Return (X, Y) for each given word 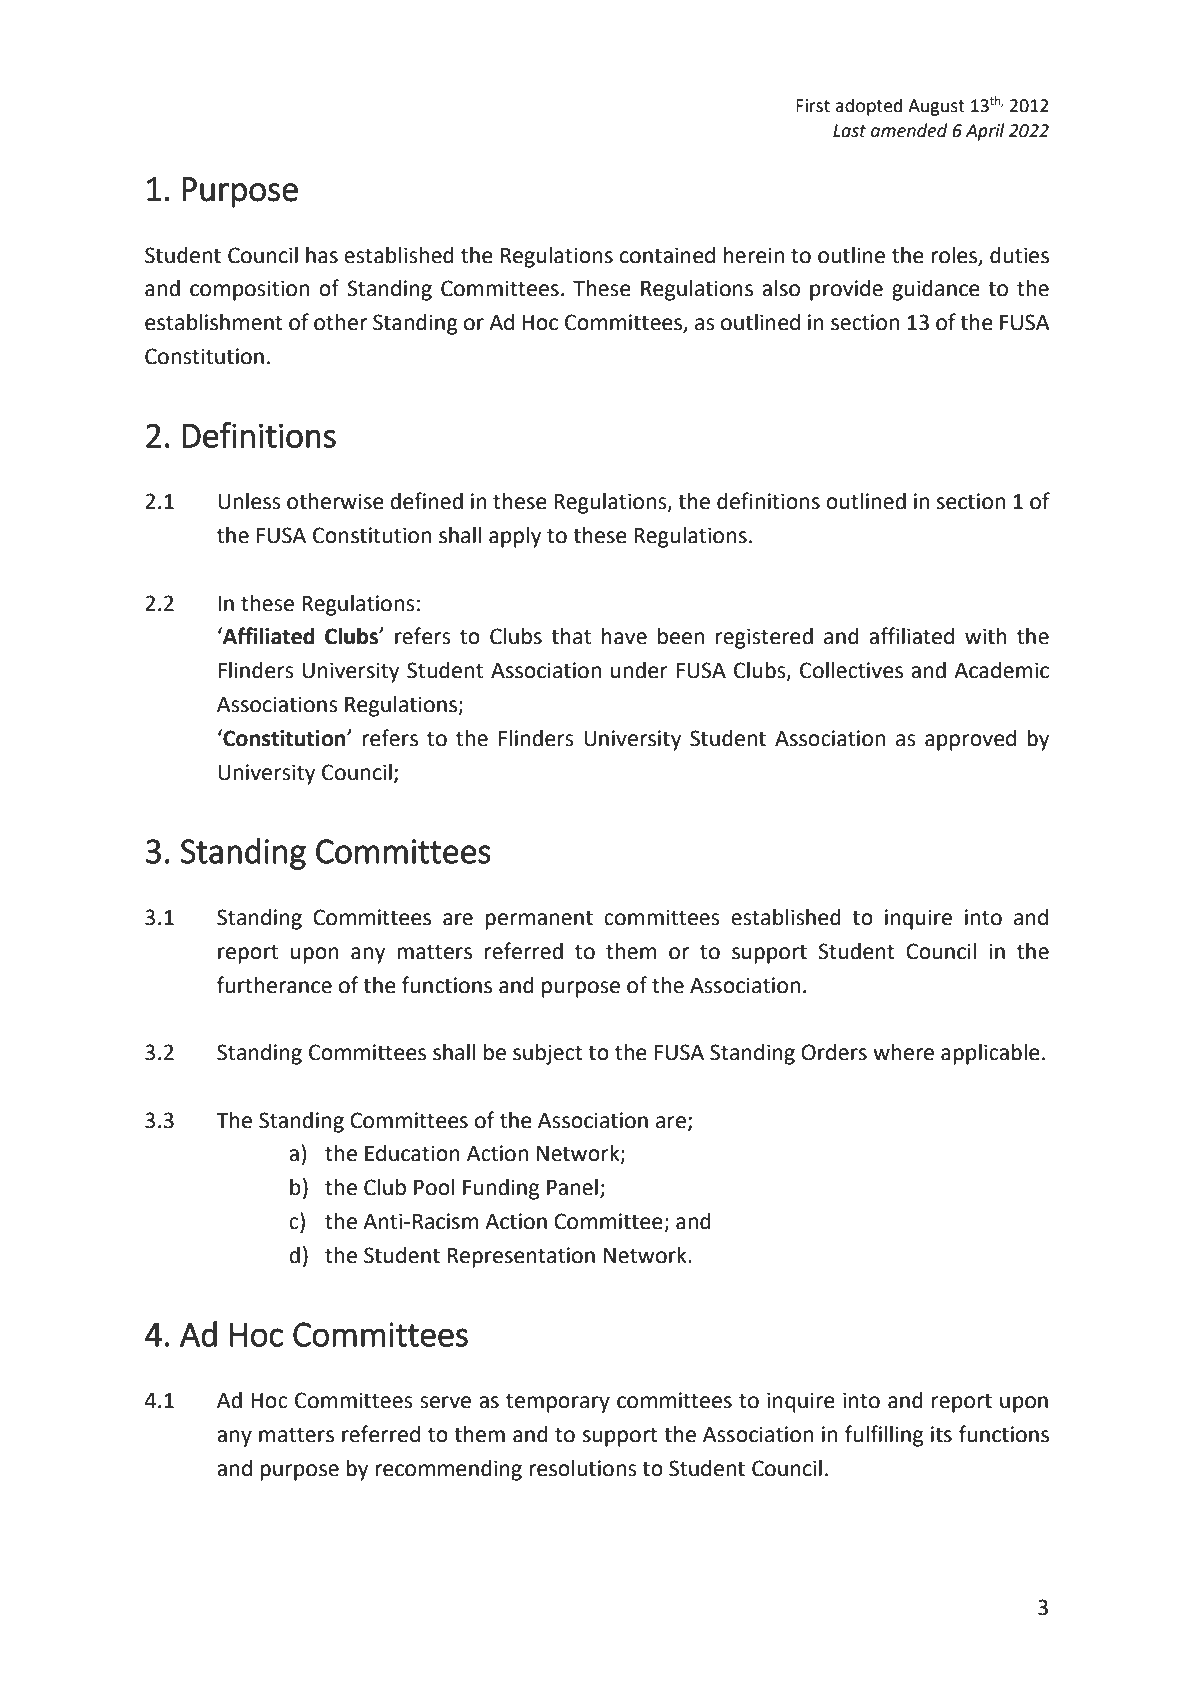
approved (970, 740)
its (941, 1434)
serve (445, 1402)
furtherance (274, 985)
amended (909, 130)
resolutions (582, 1468)
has (322, 255)
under (639, 670)
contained (667, 255)
